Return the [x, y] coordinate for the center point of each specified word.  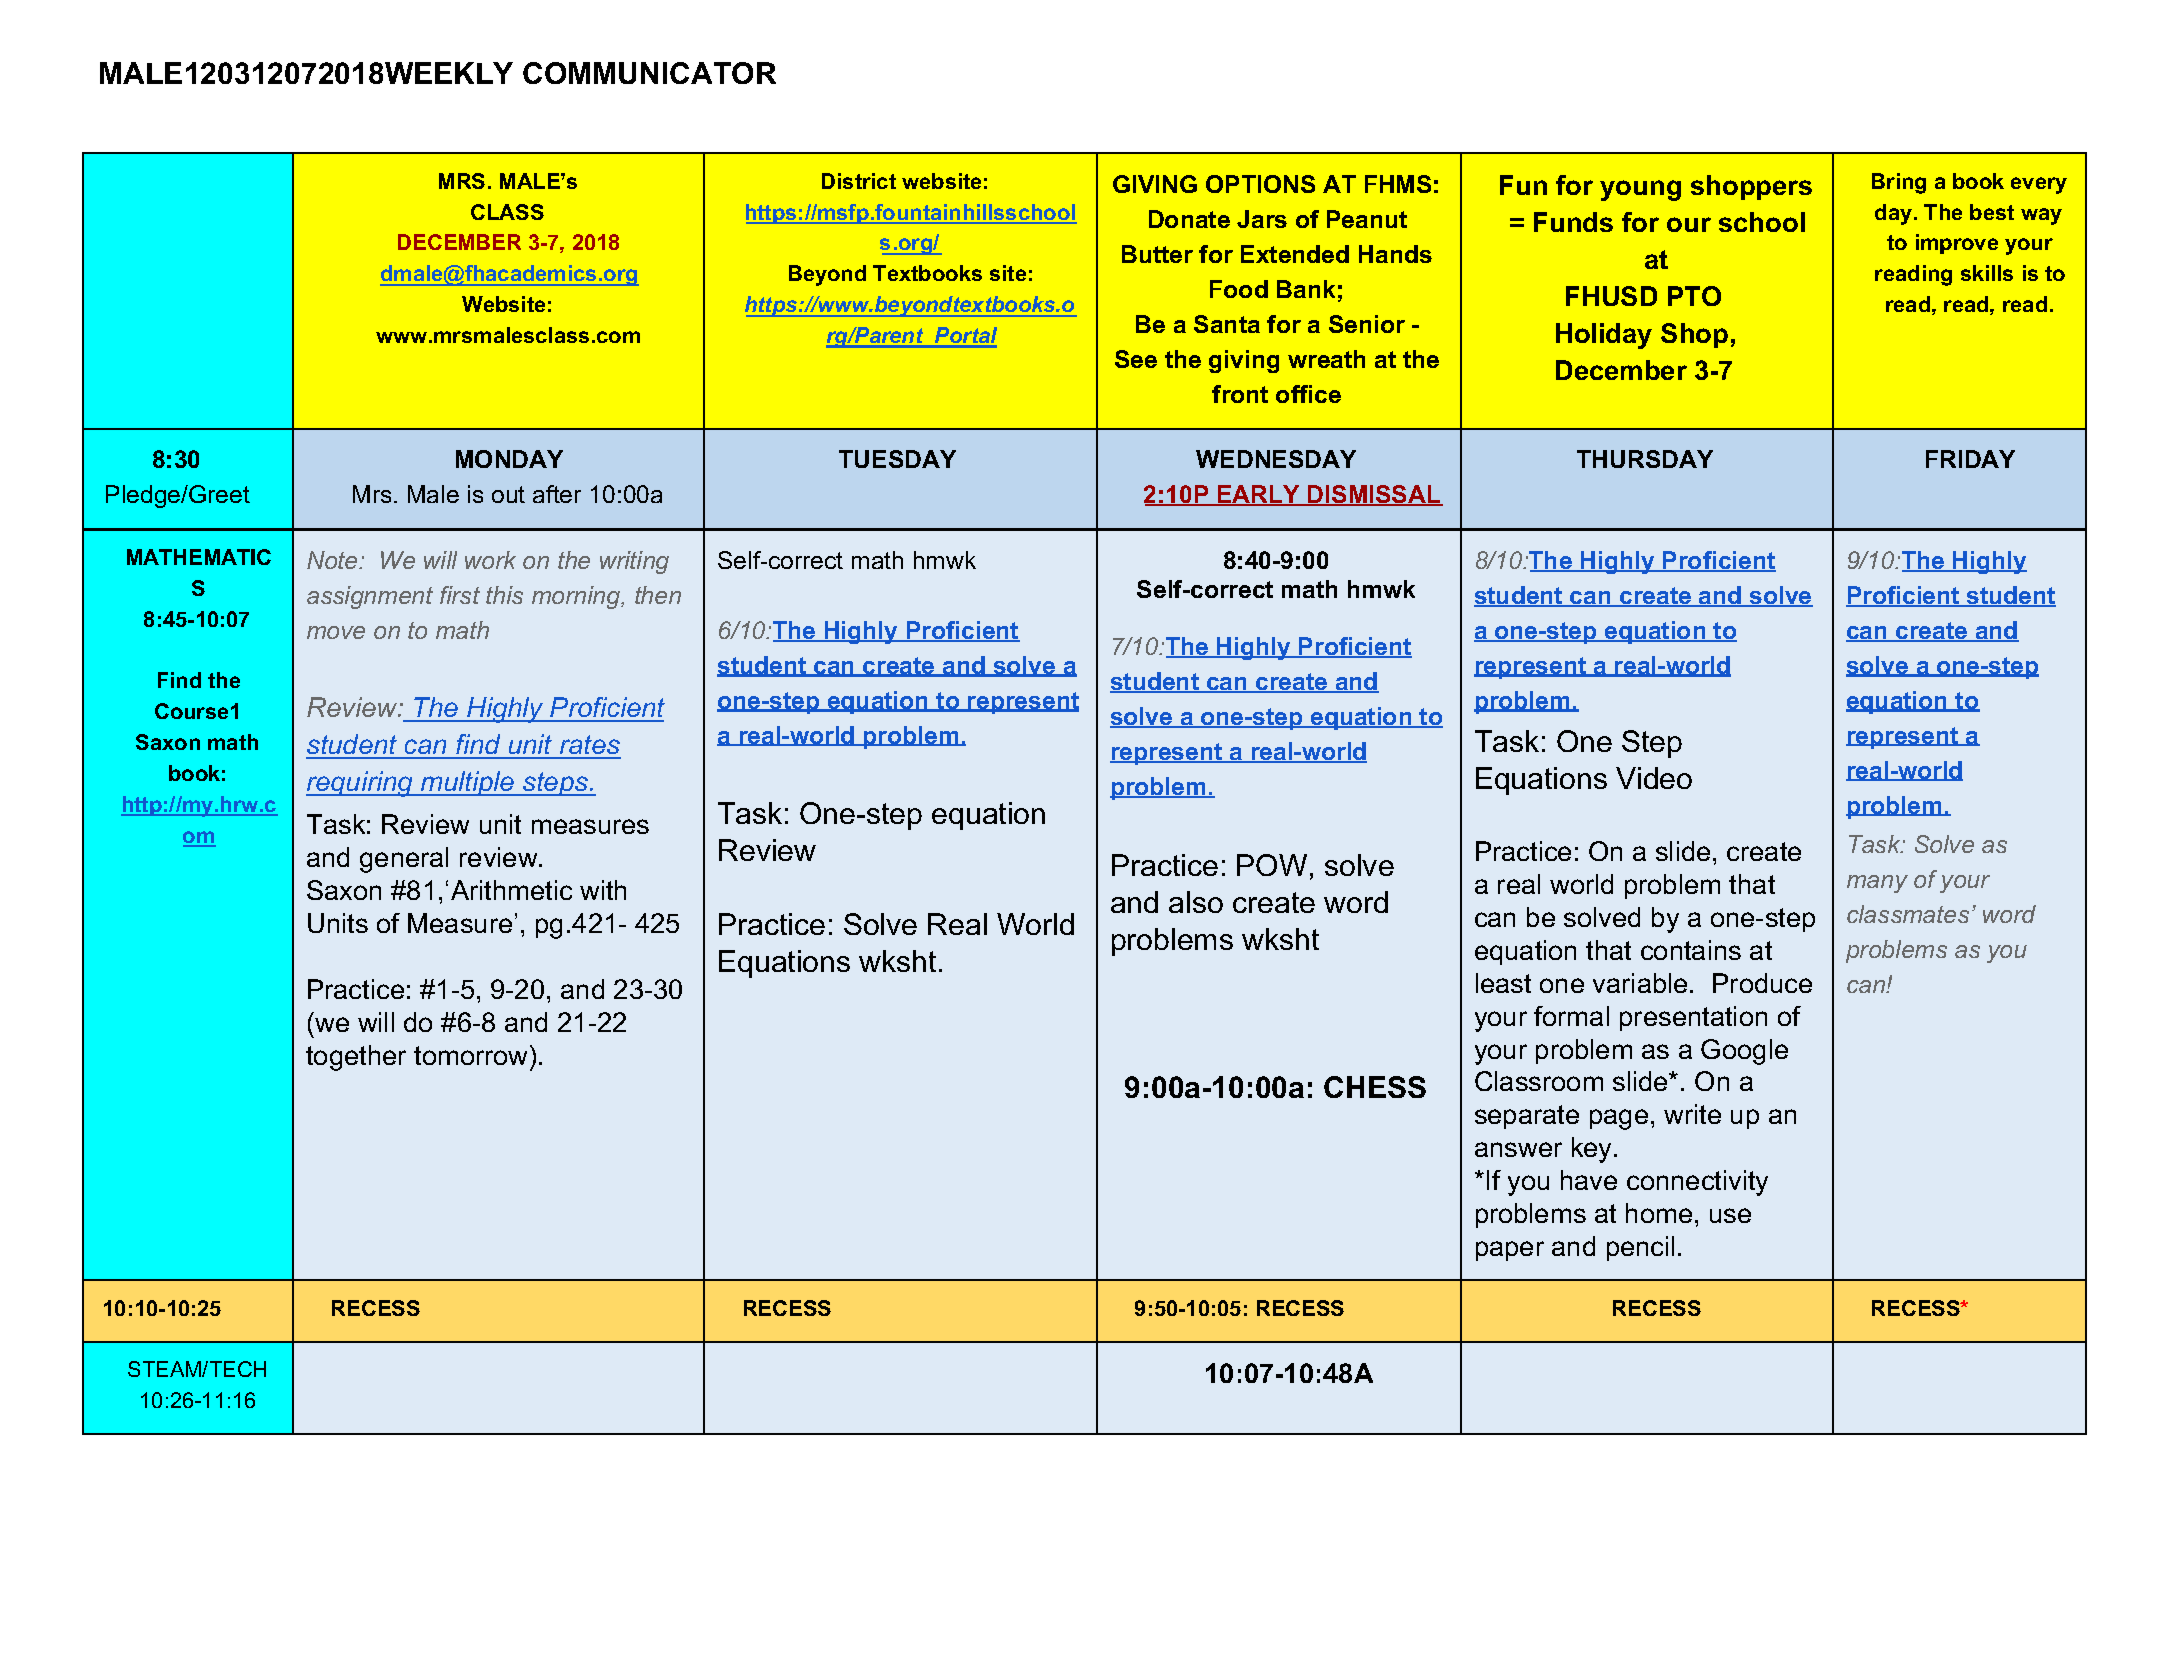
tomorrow [472, 1055]
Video [1654, 778]
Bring [1899, 183]
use [1730, 1215]
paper [1510, 1251]
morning [577, 597]
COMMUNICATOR [649, 73]
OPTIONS [1260, 184]
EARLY [1259, 495]
